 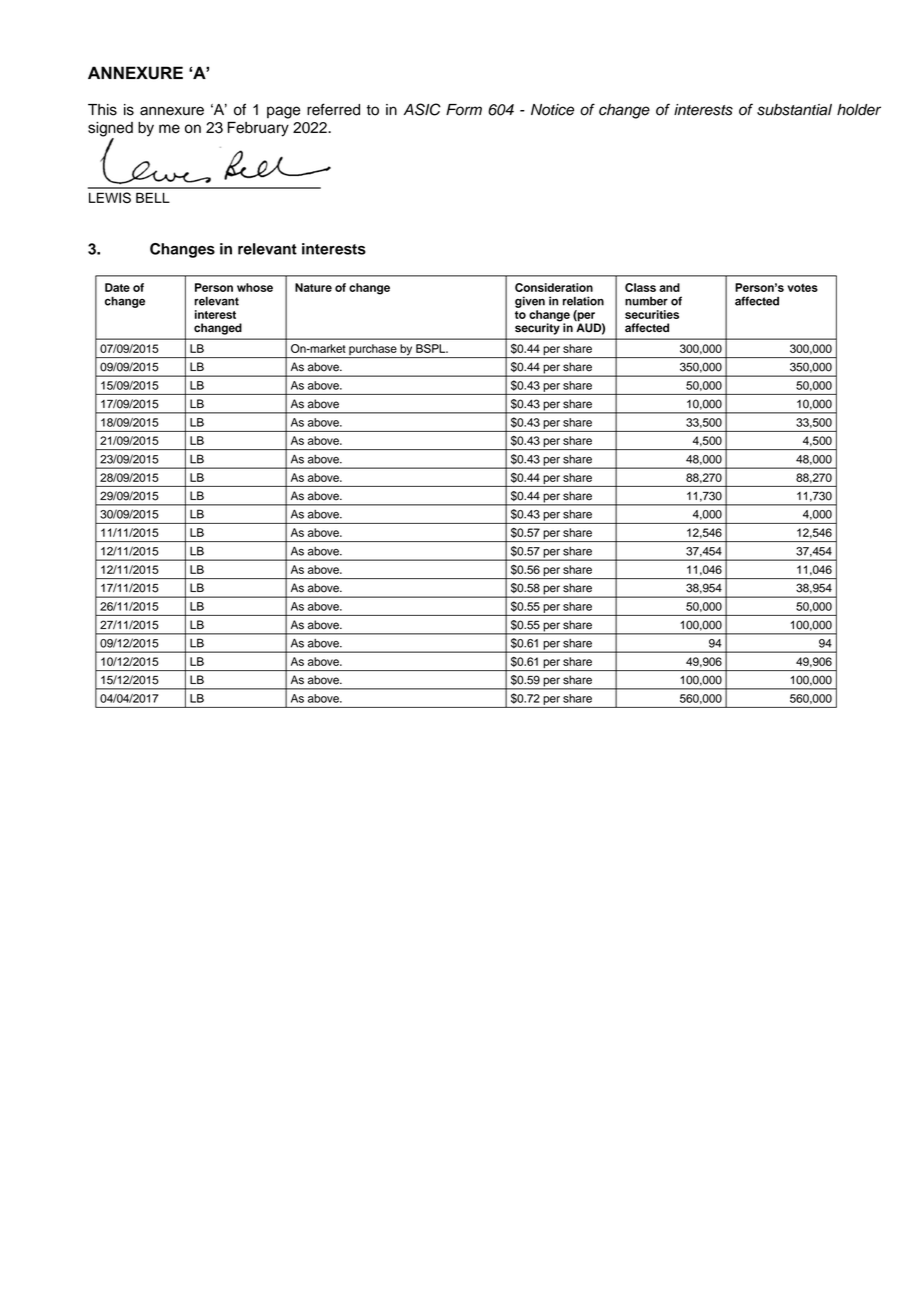 I want to click on securities, so click(x=652, y=314).
